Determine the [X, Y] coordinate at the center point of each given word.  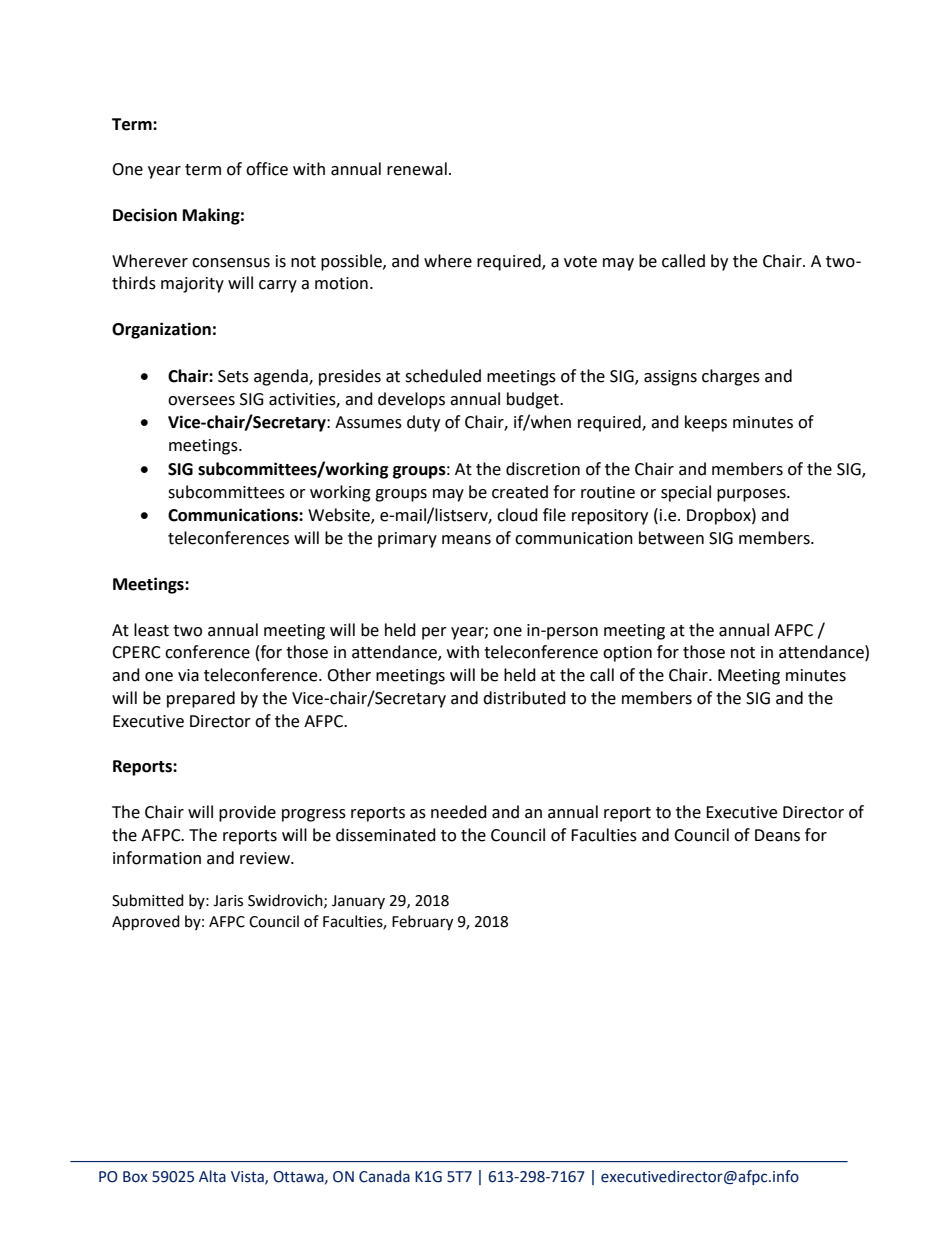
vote [580, 262]
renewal [417, 169]
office [267, 169]
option [627, 654]
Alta [212, 1176]
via [188, 675]
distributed [524, 698]
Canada [384, 1176]
